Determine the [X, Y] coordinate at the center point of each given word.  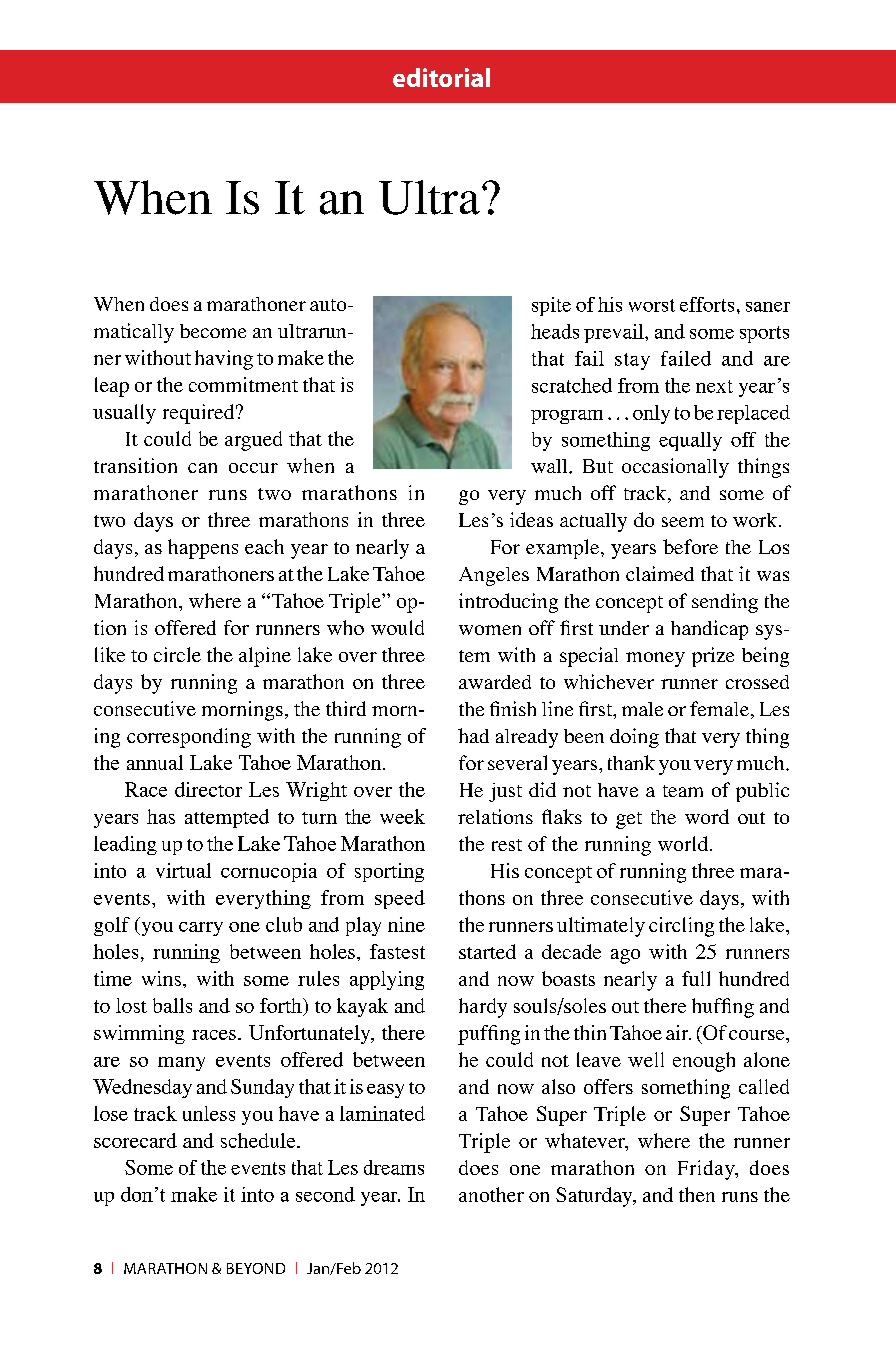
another [491, 1194]
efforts [707, 304]
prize [713, 657]
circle [177, 654]
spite [551, 306]
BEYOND [256, 1268]
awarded [495, 682]
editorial [441, 77]
